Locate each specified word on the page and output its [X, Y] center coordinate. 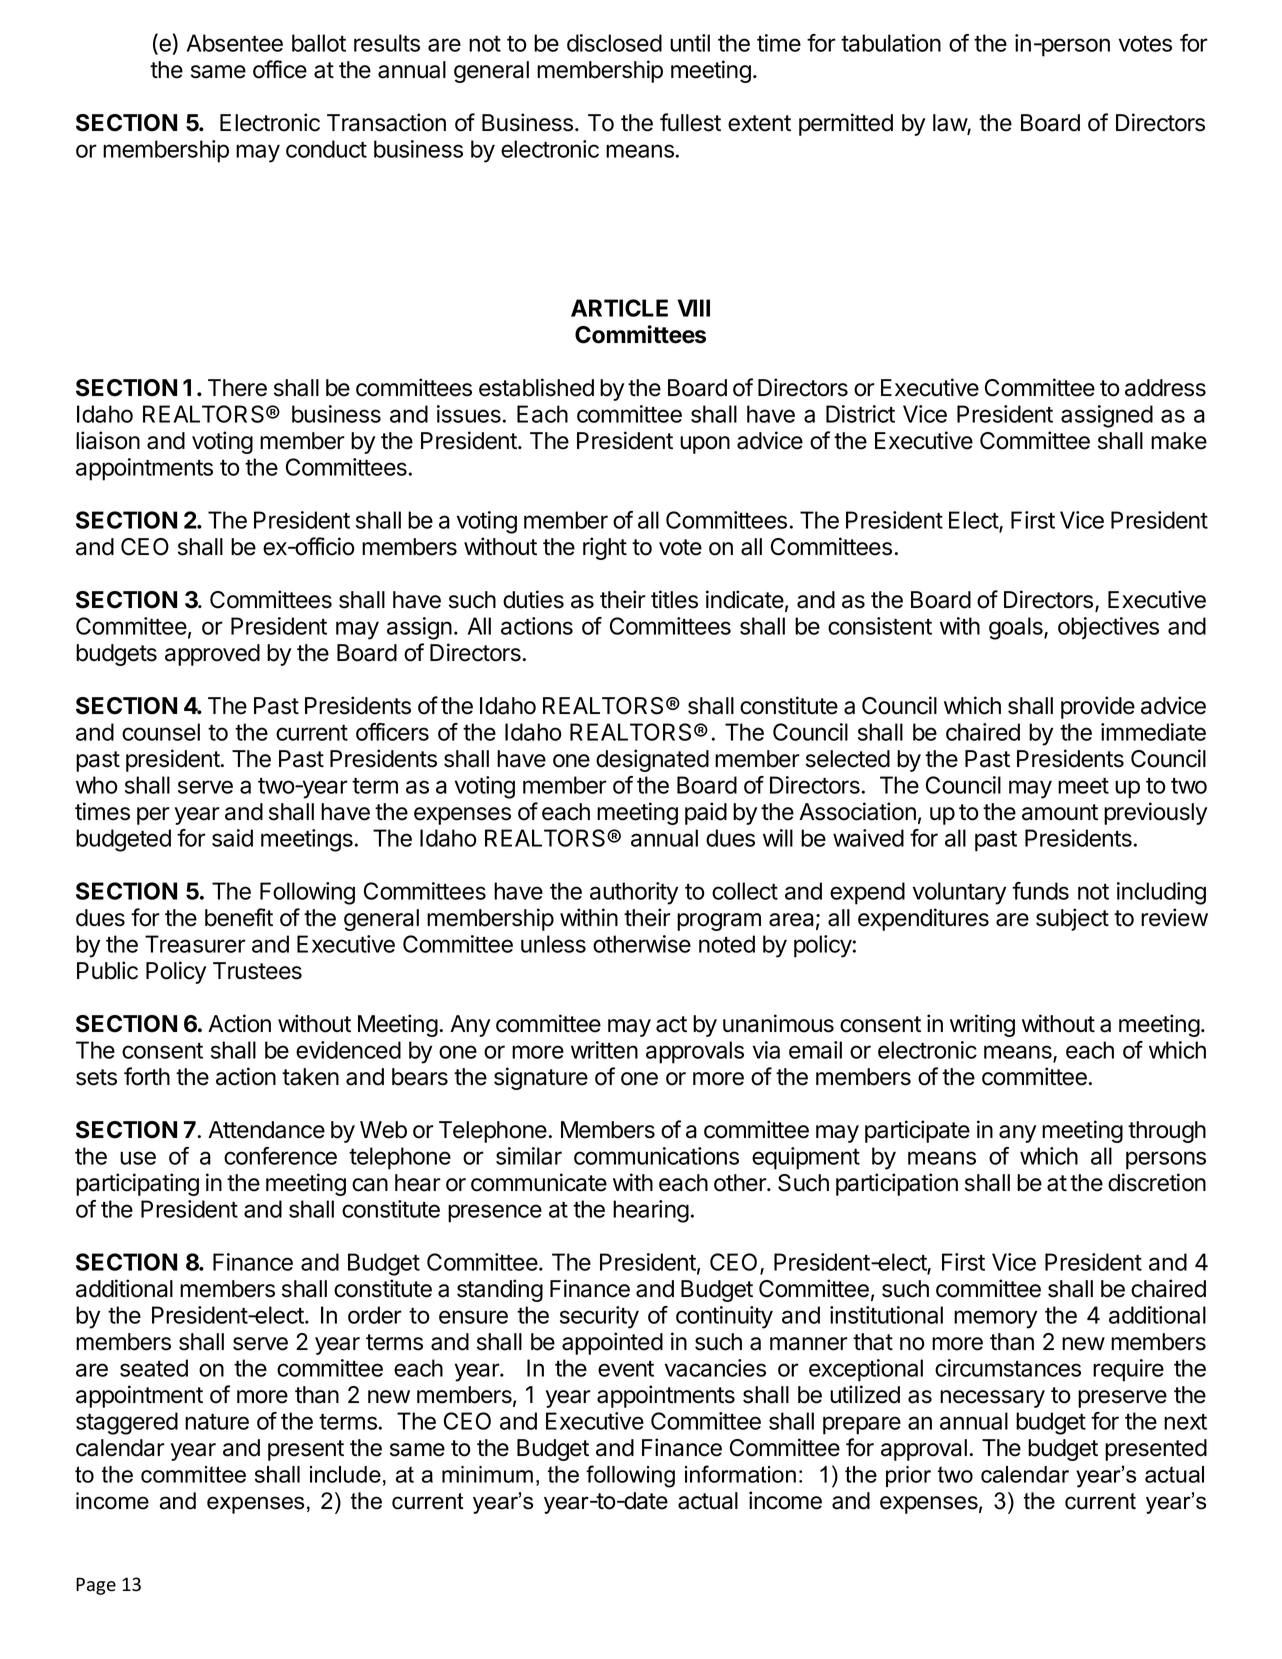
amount [1060, 812]
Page [96, 1586]
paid [706, 813]
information [740, 1474]
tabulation [891, 43]
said [232, 838]
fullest [690, 122]
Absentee [235, 43]
